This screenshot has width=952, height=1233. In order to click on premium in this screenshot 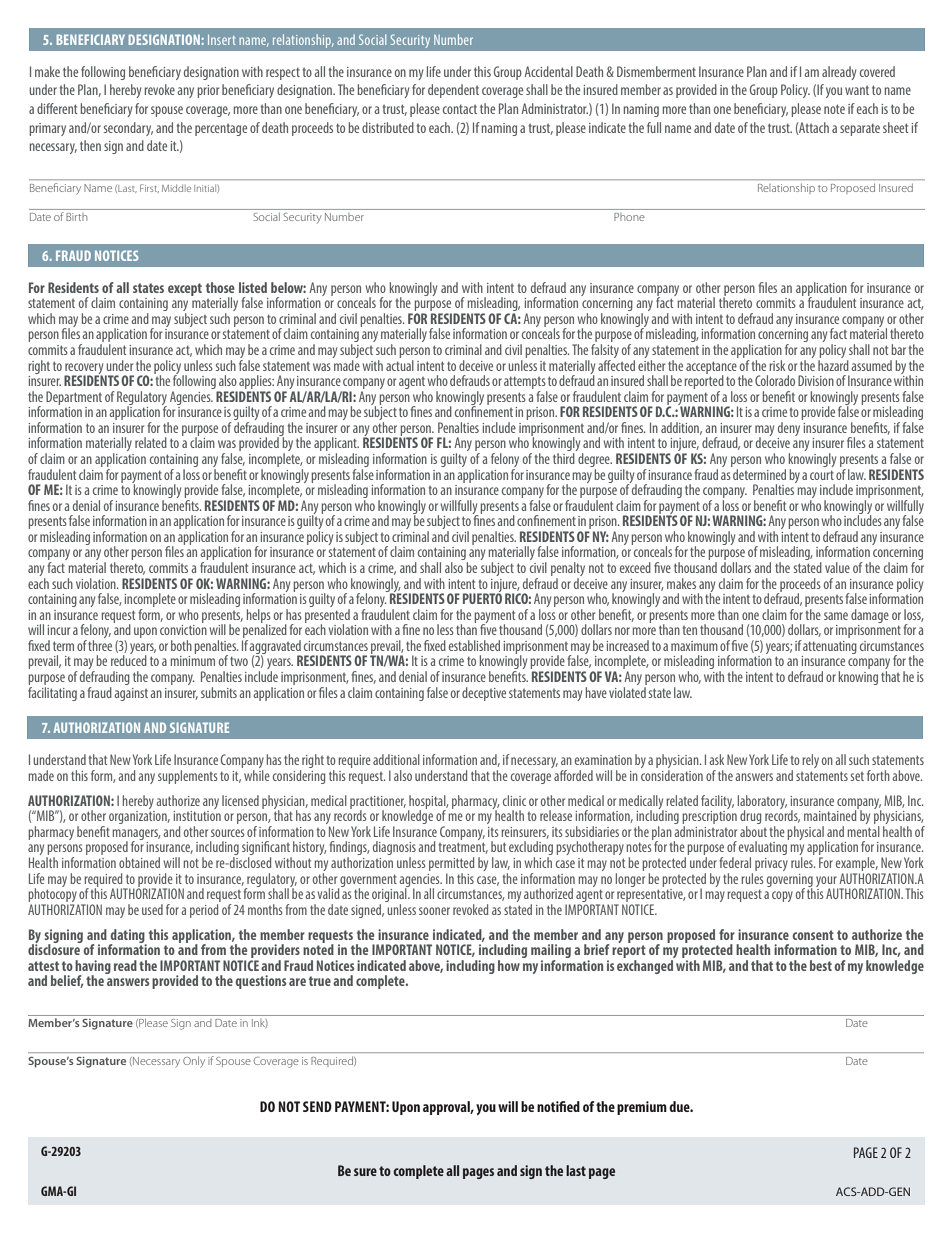, I will do `click(642, 1108)`.
